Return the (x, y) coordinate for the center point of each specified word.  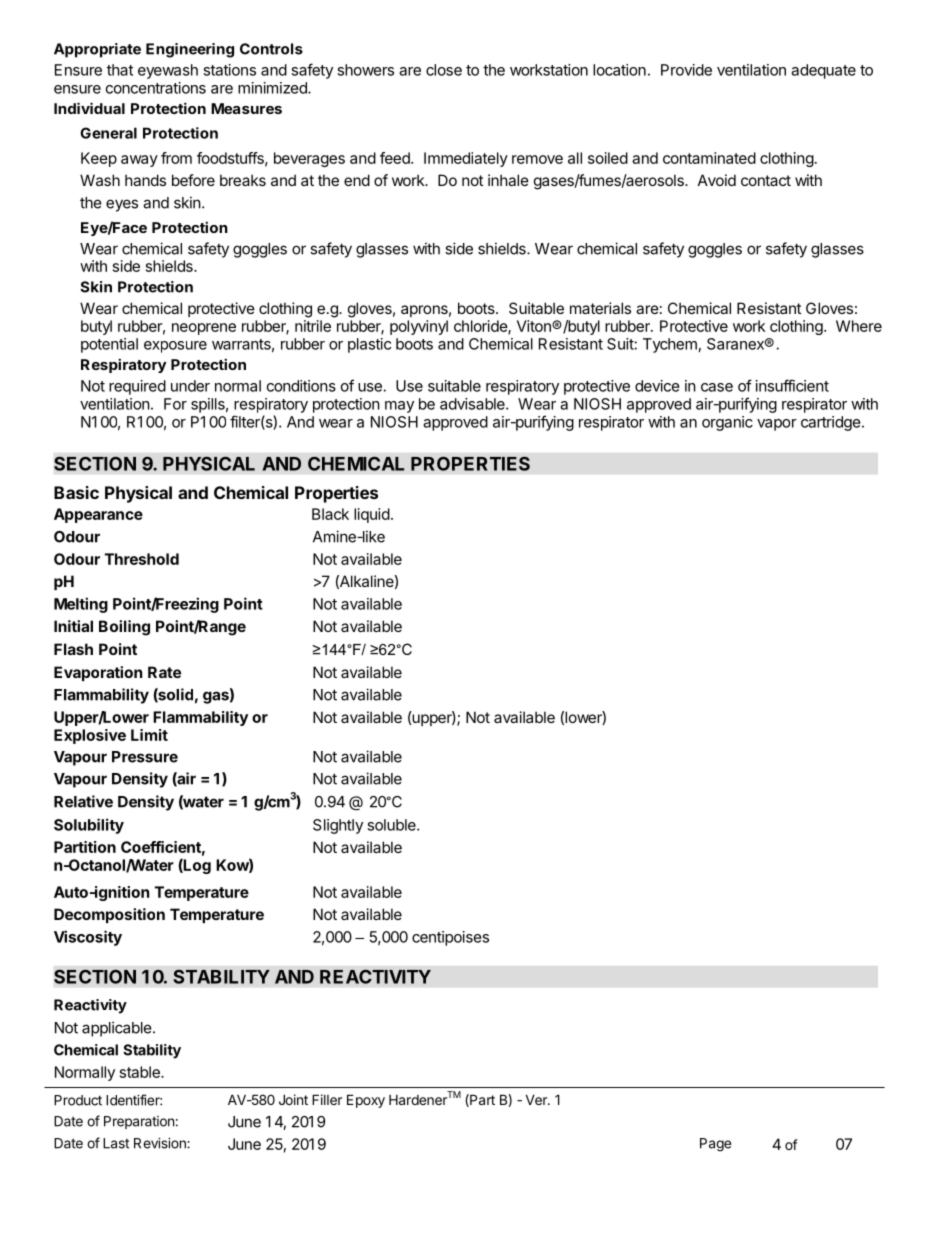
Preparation (139, 1122)
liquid (372, 515)
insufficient (792, 385)
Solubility (89, 826)
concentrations (156, 88)
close (444, 70)
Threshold (142, 559)
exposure (175, 347)
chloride (481, 327)
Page (715, 1145)
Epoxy (366, 1101)
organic (727, 423)
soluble (392, 825)
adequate (823, 71)
